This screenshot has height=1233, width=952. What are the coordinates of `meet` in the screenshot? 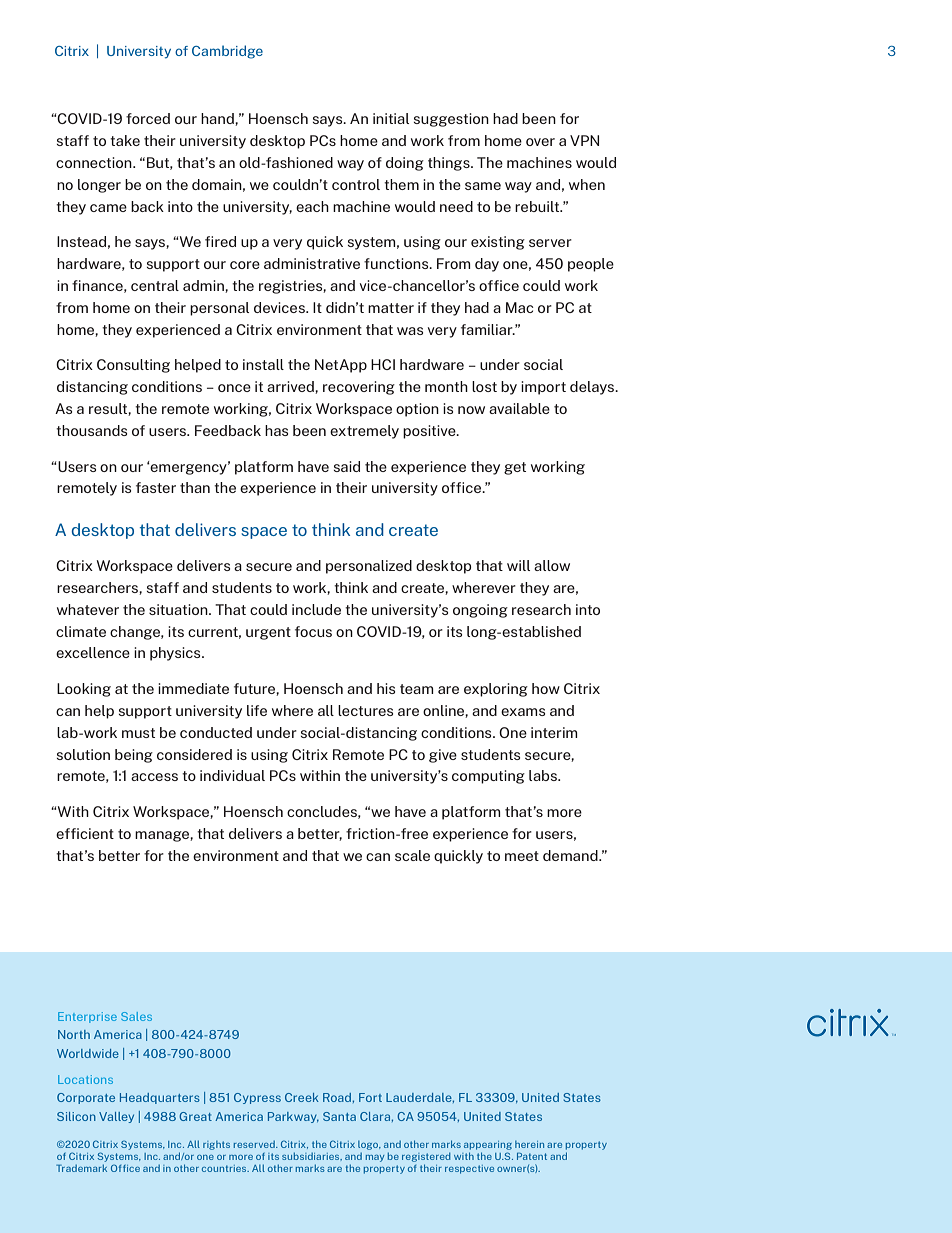 It's located at (522, 856).
